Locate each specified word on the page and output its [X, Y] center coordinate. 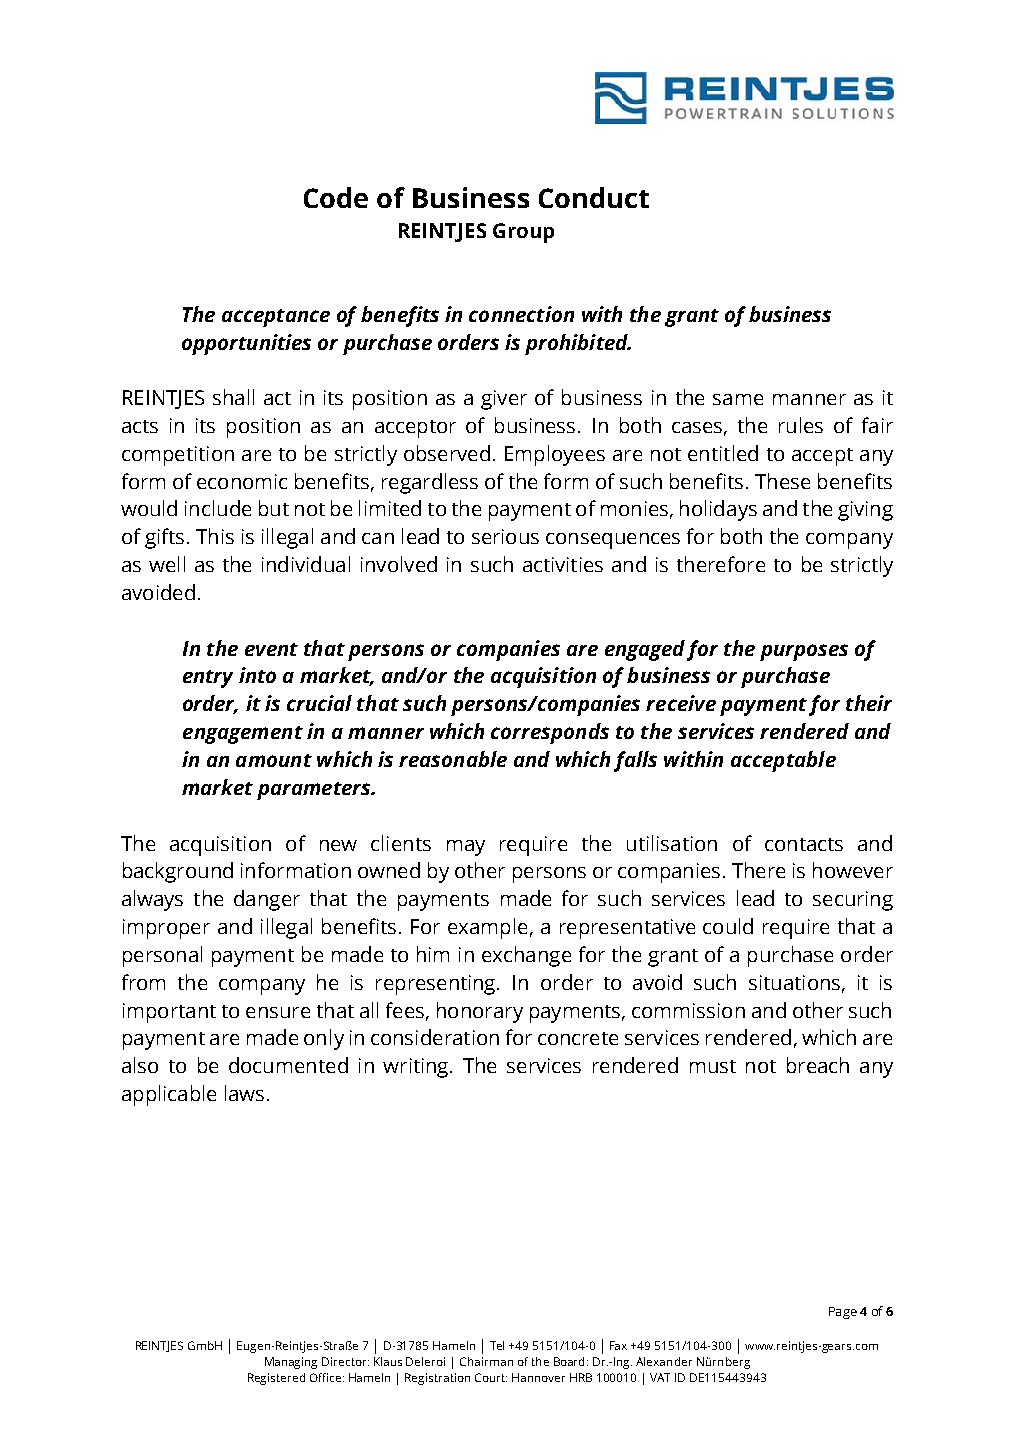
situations [796, 983]
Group [523, 233]
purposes [804, 652]
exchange [526, 956]
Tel [497, 1345]
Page [843, 1313]
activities [563, 564]
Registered [276, 1379]
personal [162, 956]
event [271, 649]
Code [336, 197]
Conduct [594, 197]
